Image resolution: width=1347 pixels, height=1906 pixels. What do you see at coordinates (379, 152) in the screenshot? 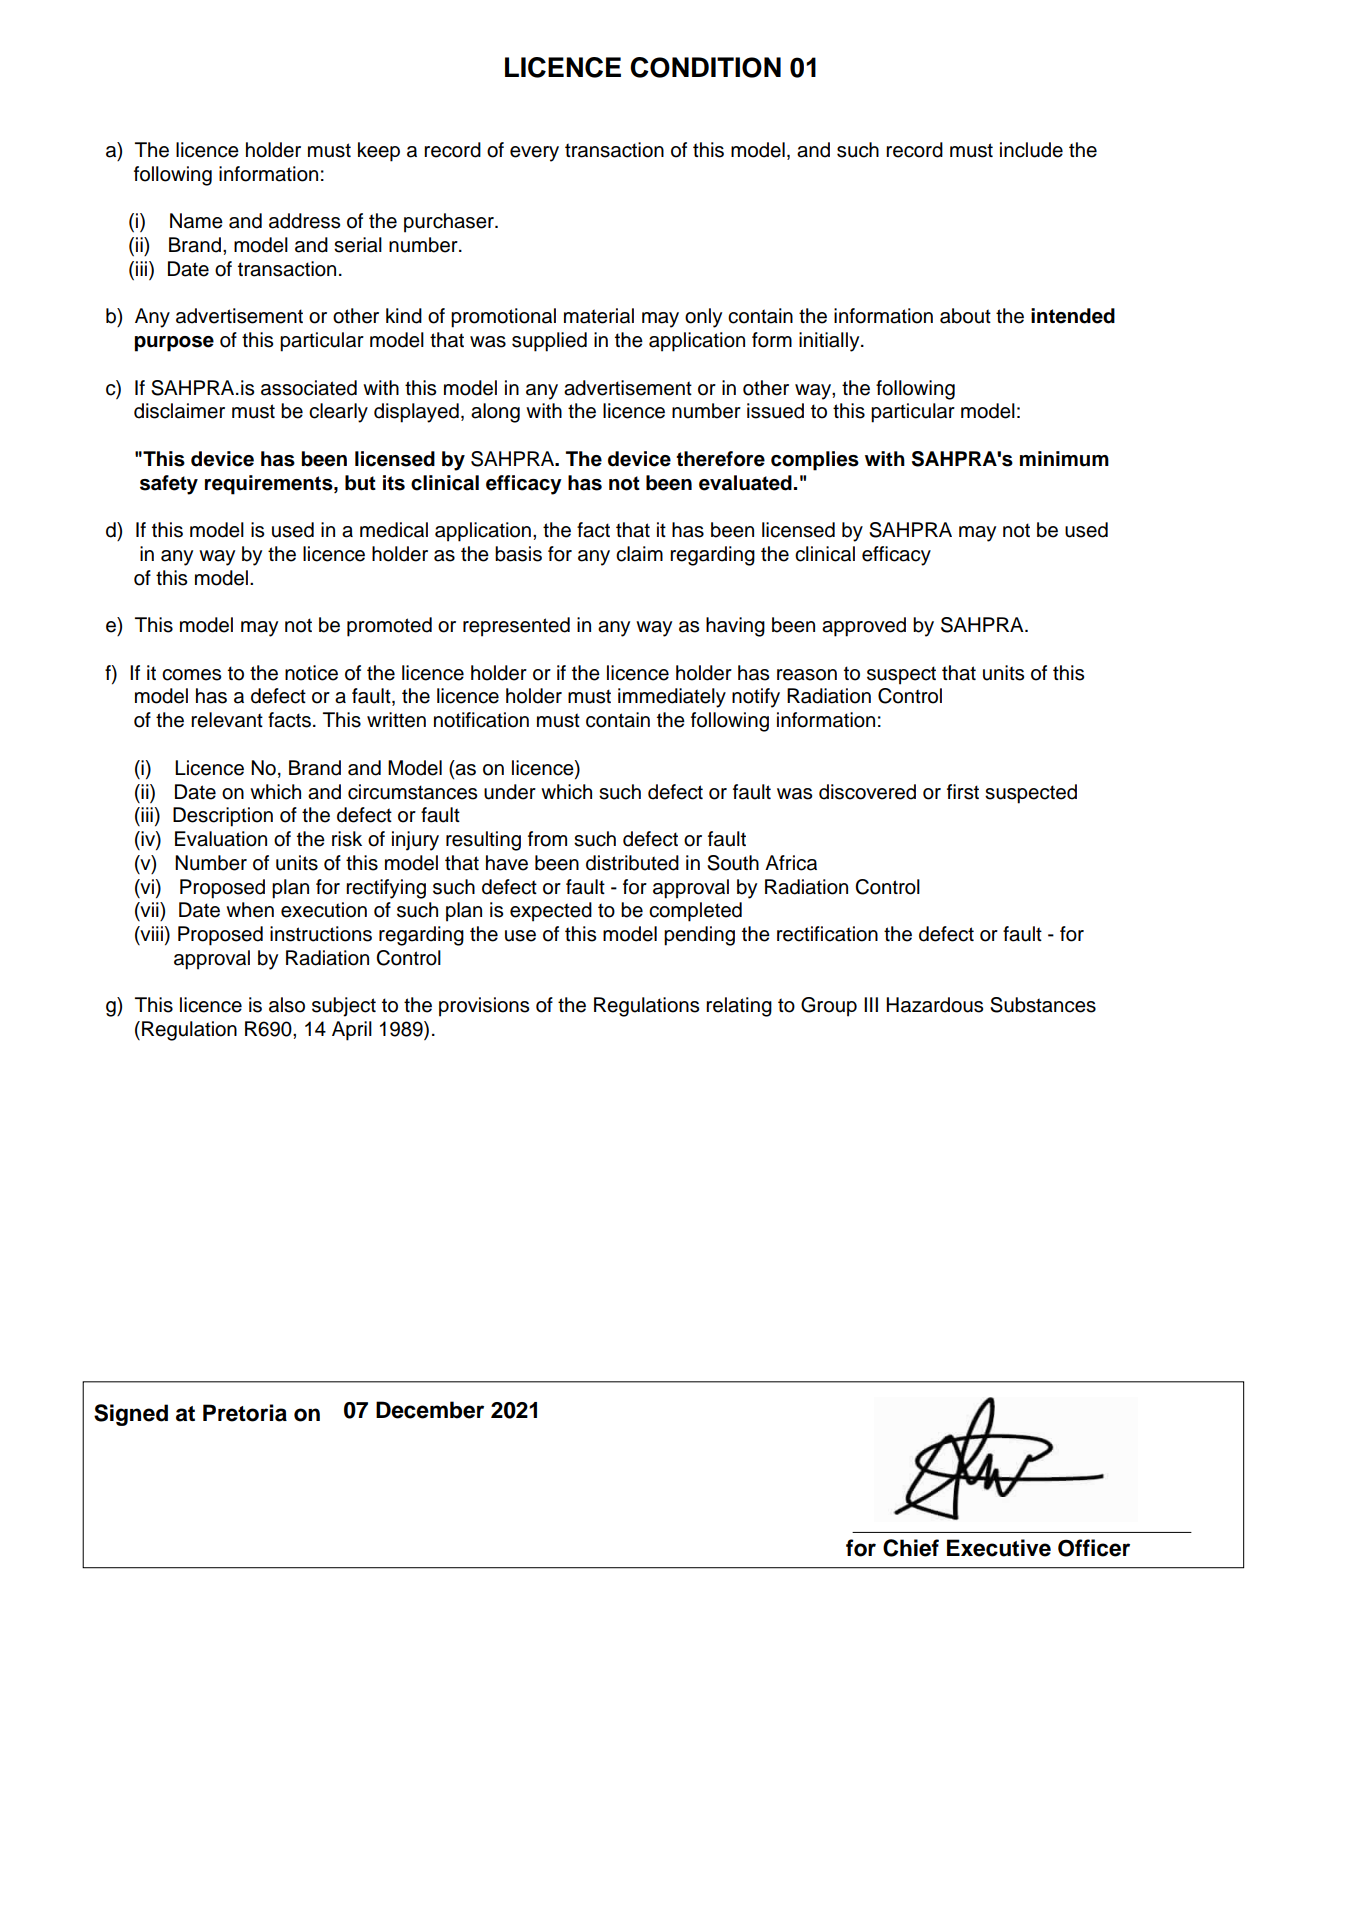
I see `keep` at bounding box center [379, 152].
